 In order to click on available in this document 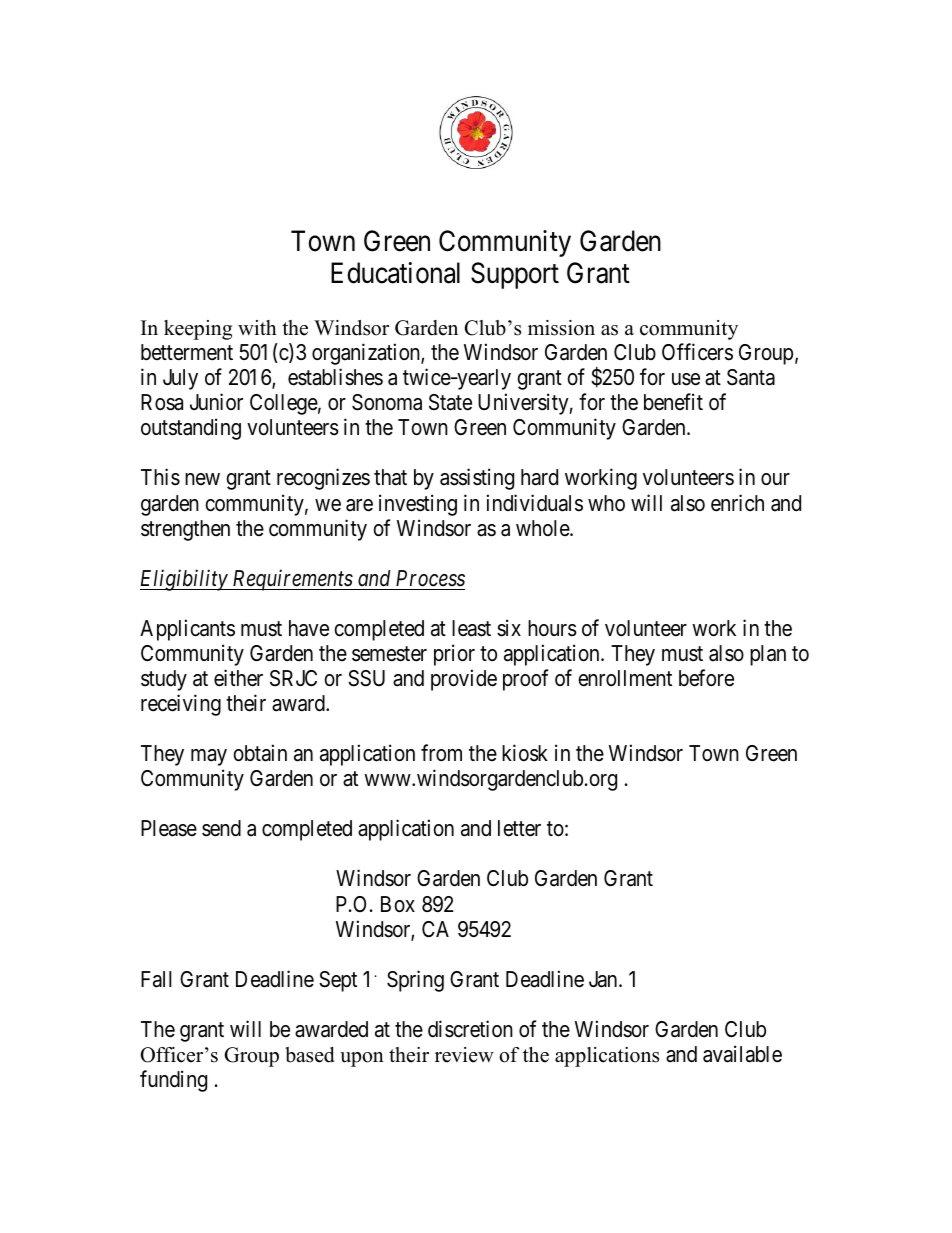, I will do `click(742, 1054)`.
